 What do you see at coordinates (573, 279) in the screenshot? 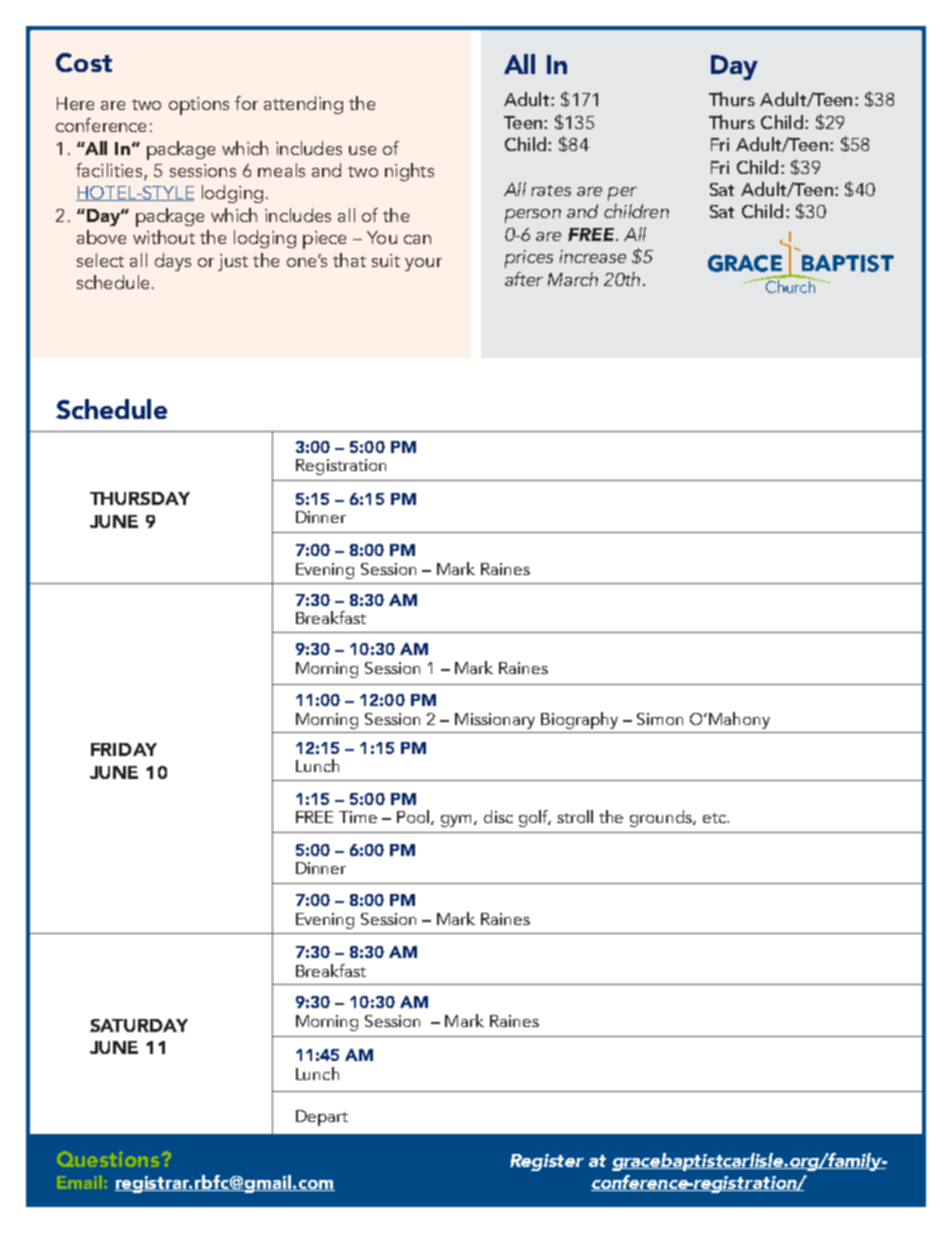
I see `March` at bounding box center [573, 279].
